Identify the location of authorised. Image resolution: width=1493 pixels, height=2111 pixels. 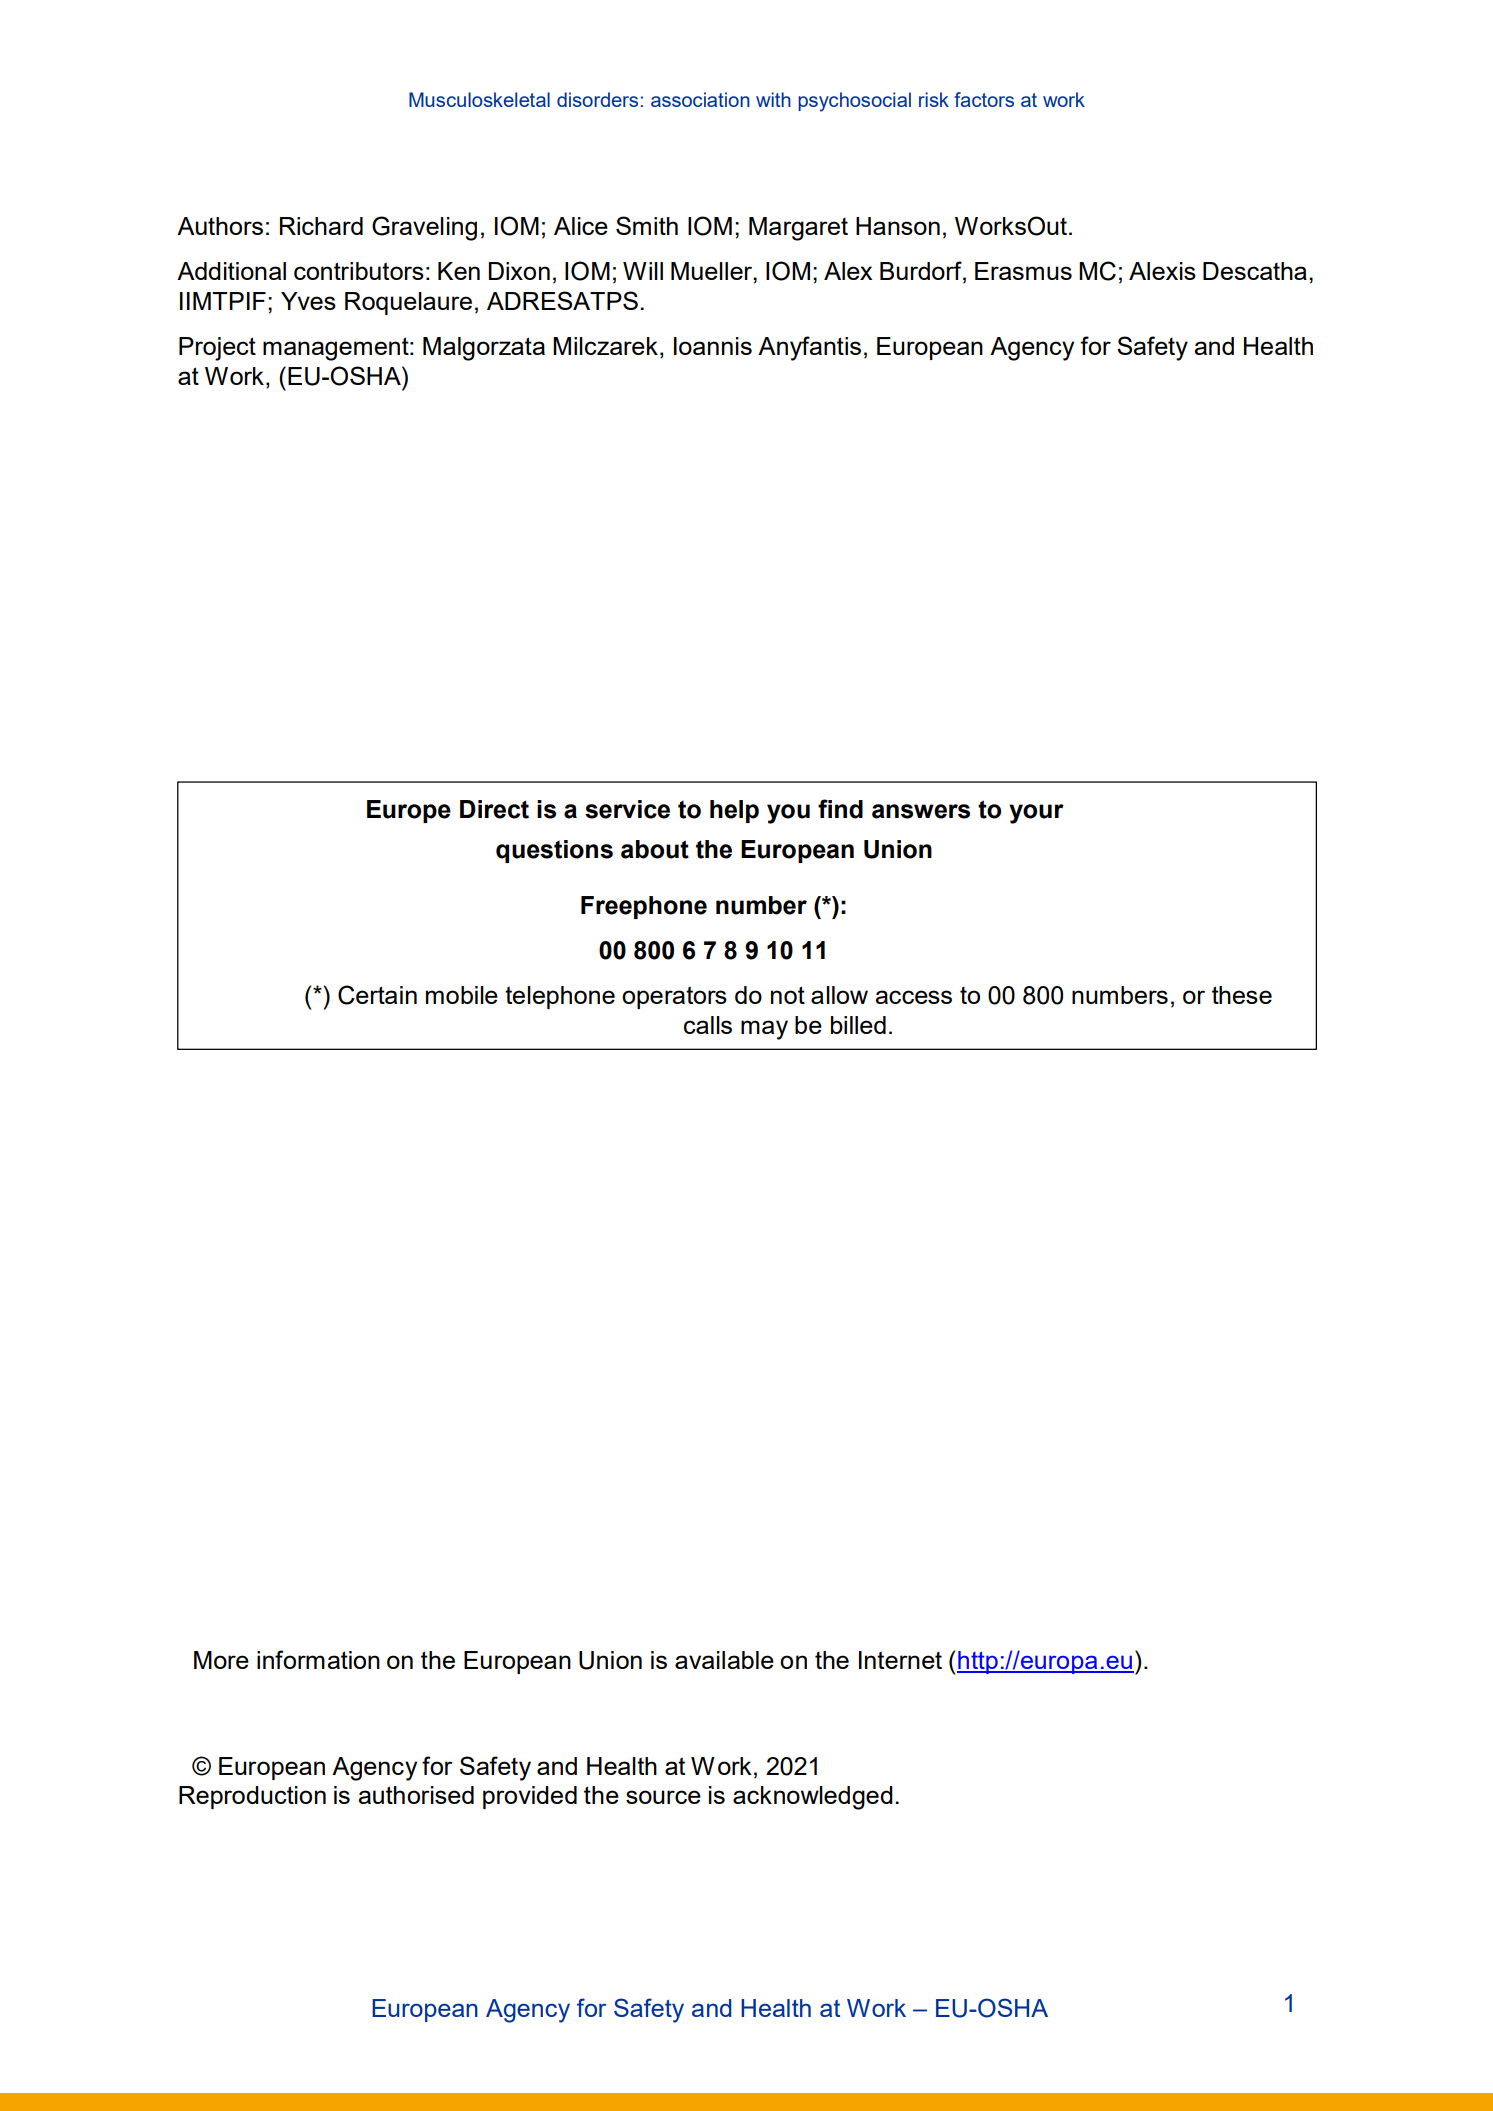
(416, 1795).
